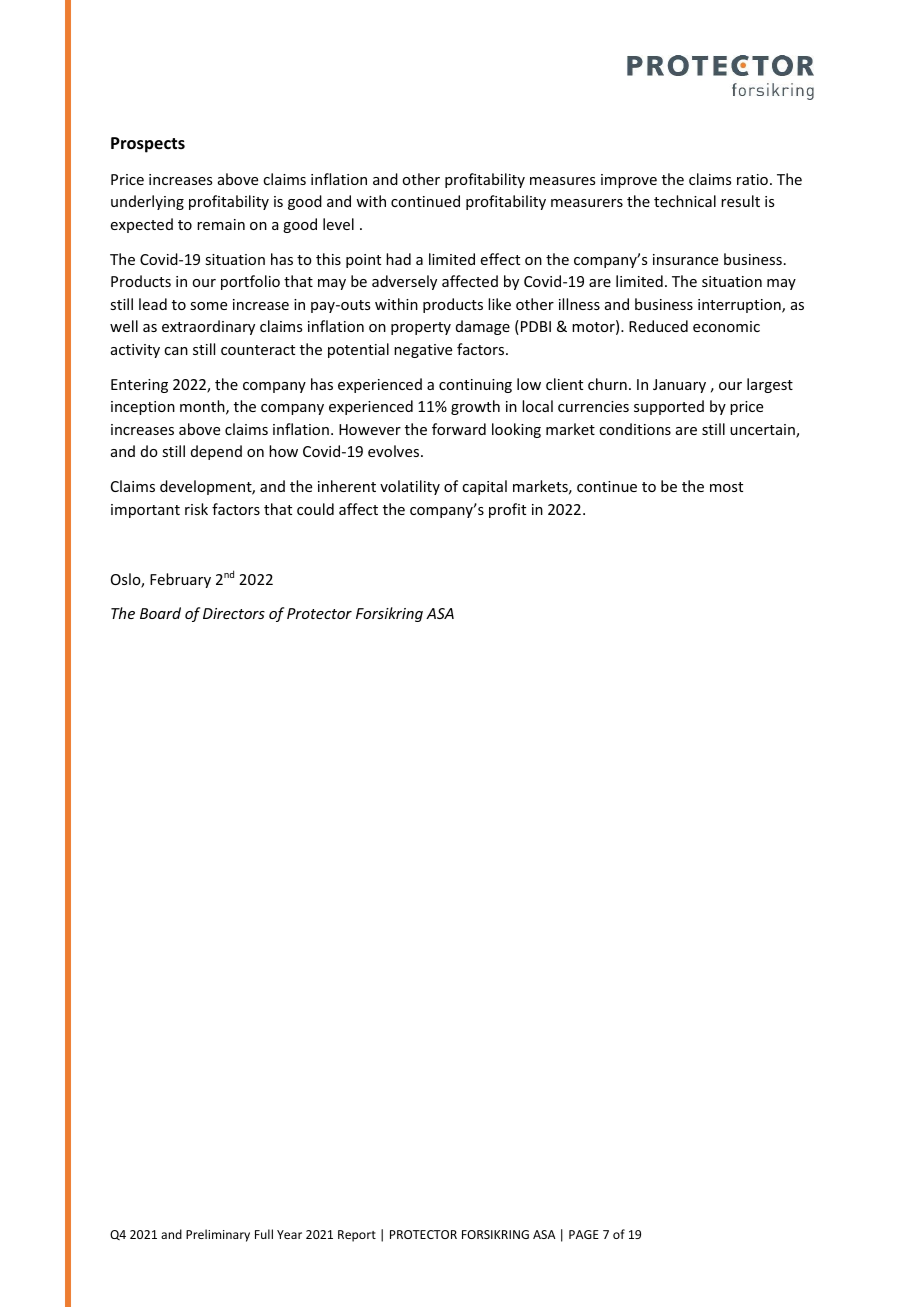  Describe the element at coordinates (726, 487) in the screenshot. I see `most` at that location.
